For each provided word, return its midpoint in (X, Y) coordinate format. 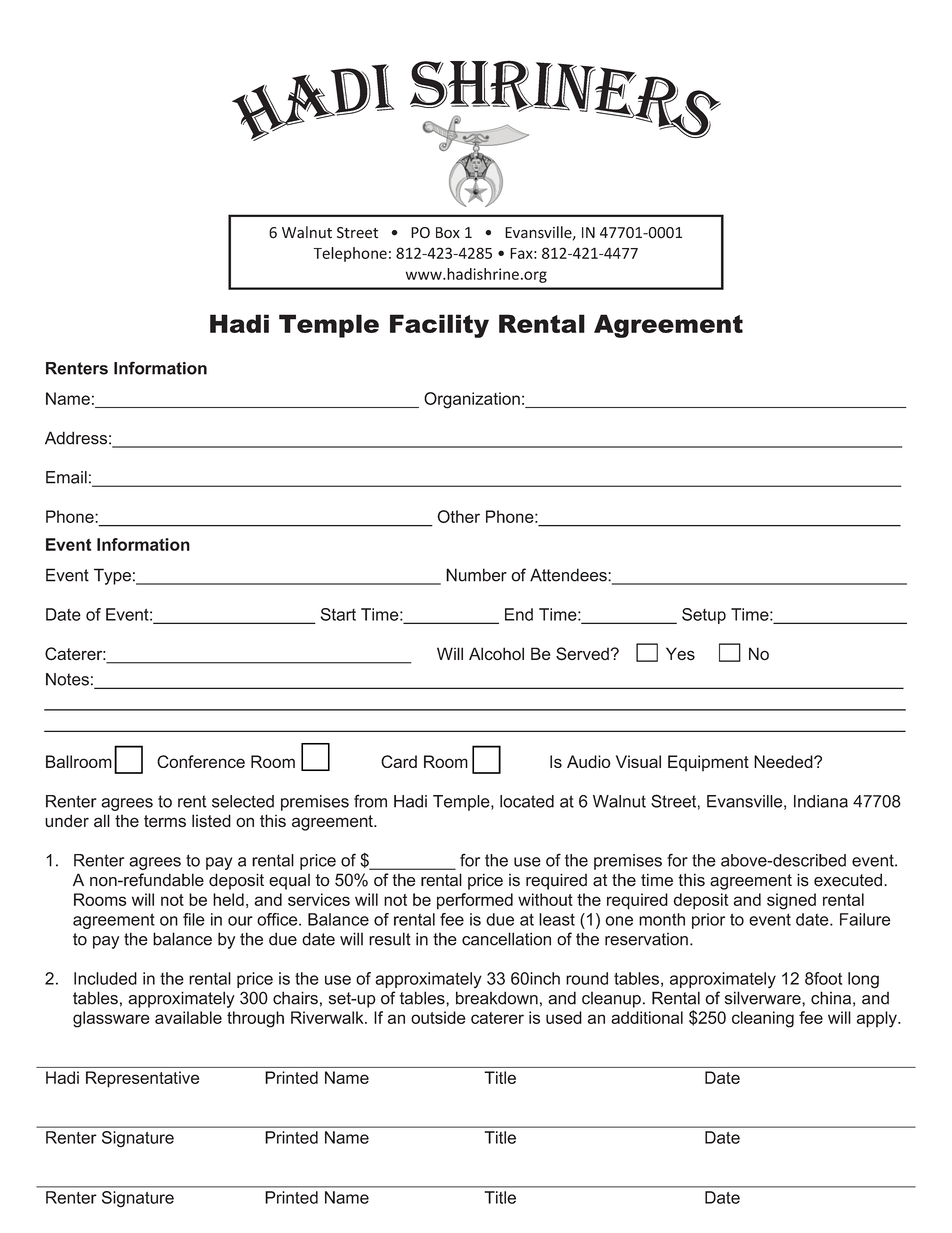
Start (338, 614)
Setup (704, 616)
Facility (439, 326)
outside (438, 1017)
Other (458, 516)
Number (476, 575)
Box (448, 233)
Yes (680, 654)
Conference (201, 761)
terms (165, 821)
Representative (142, 1079)
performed (475, 901)
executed (848, 880)
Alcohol (496, 654)
